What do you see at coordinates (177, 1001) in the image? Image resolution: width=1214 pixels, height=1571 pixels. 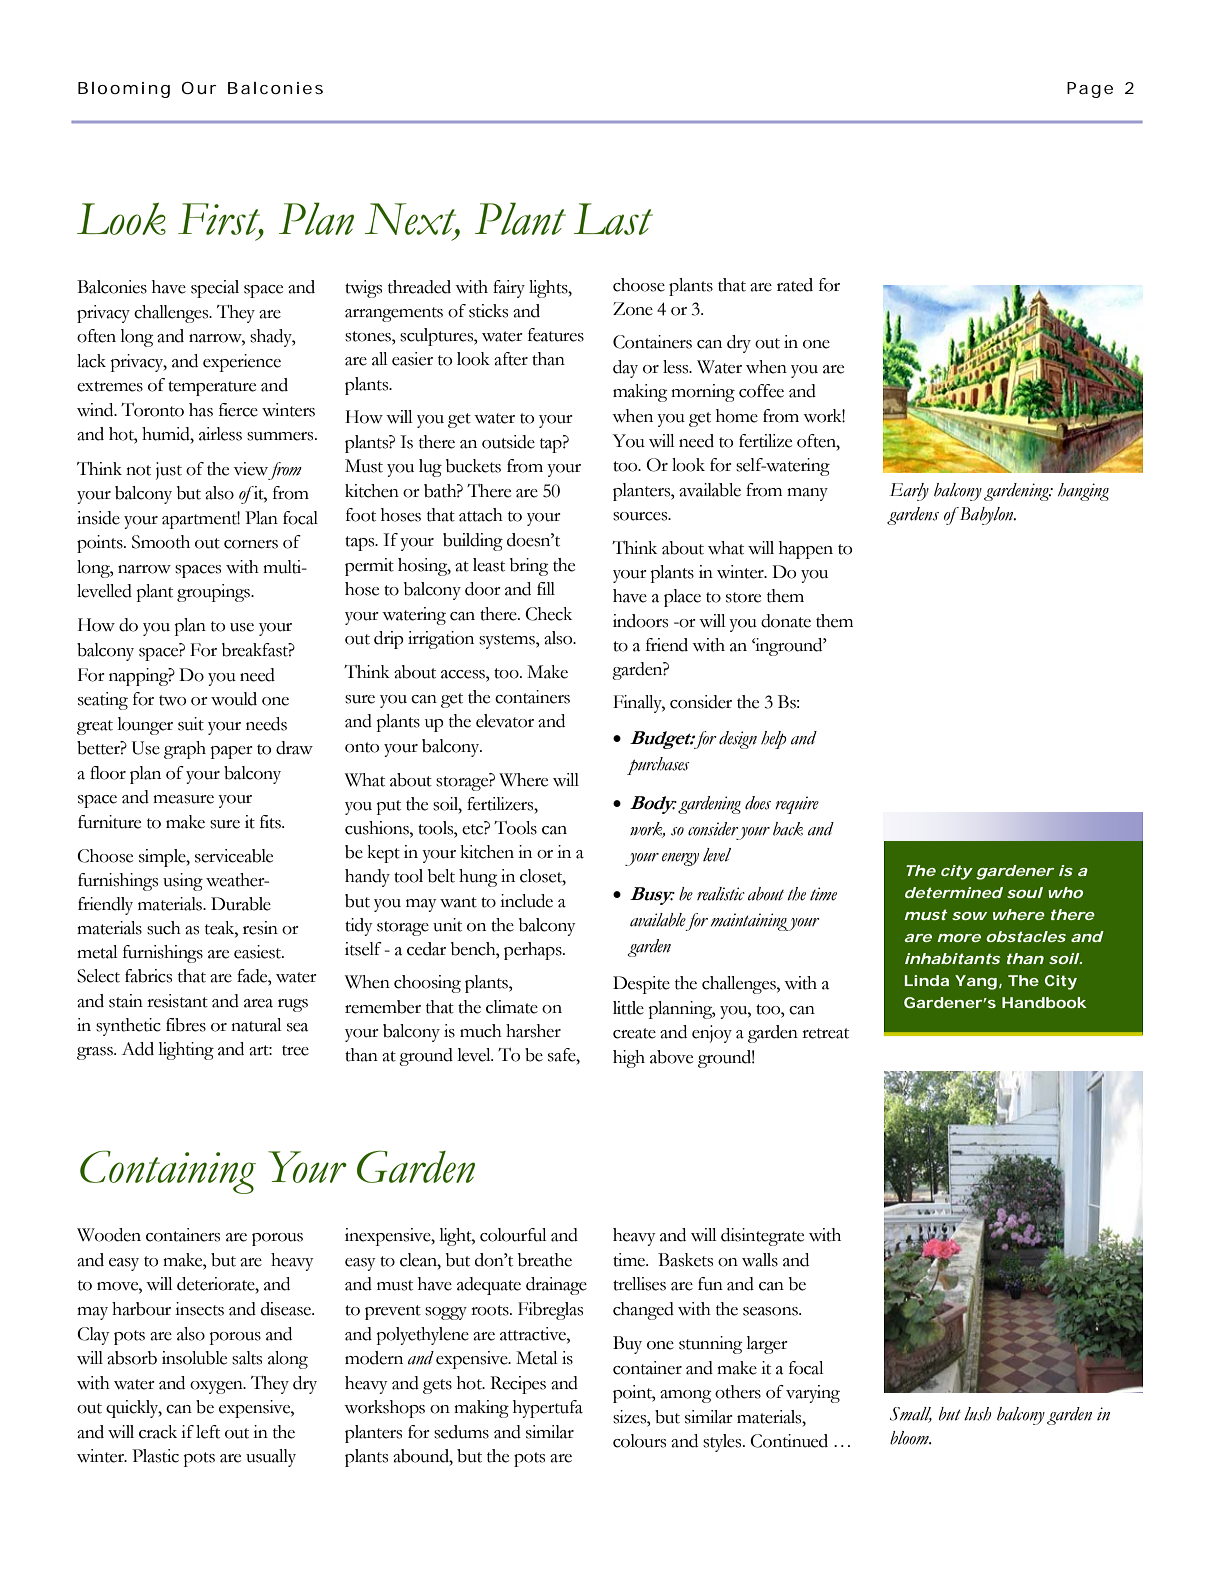 I see `resistant` at bounding box center [177, 1001].
